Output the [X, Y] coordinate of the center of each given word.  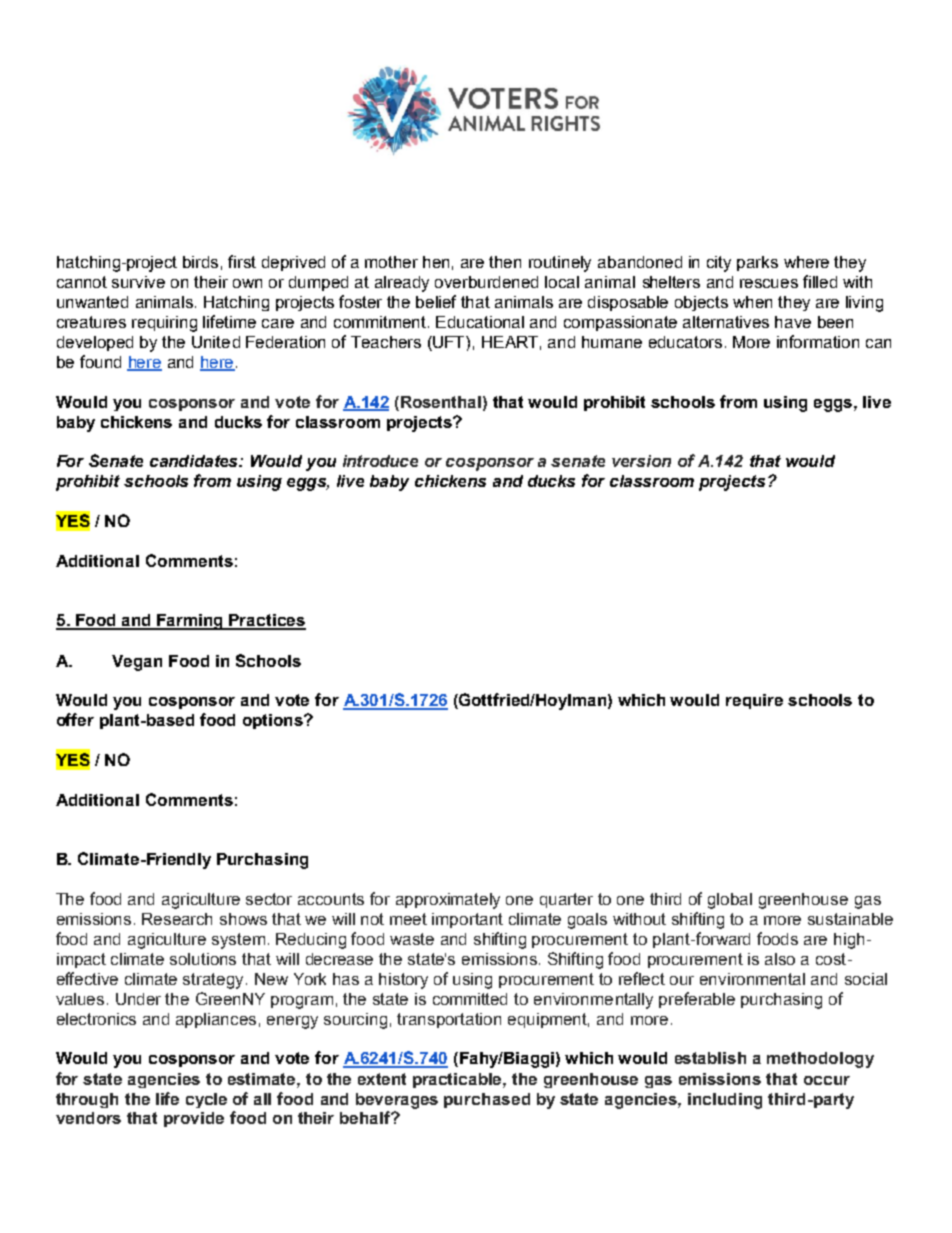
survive [138, 282]
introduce [380, 461]
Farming [191, 622]
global [730, 901]
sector [269, 899]
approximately [448, 901]
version [641, 461]
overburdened [486, 282]
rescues [769, 283]
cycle [206, 1100]
